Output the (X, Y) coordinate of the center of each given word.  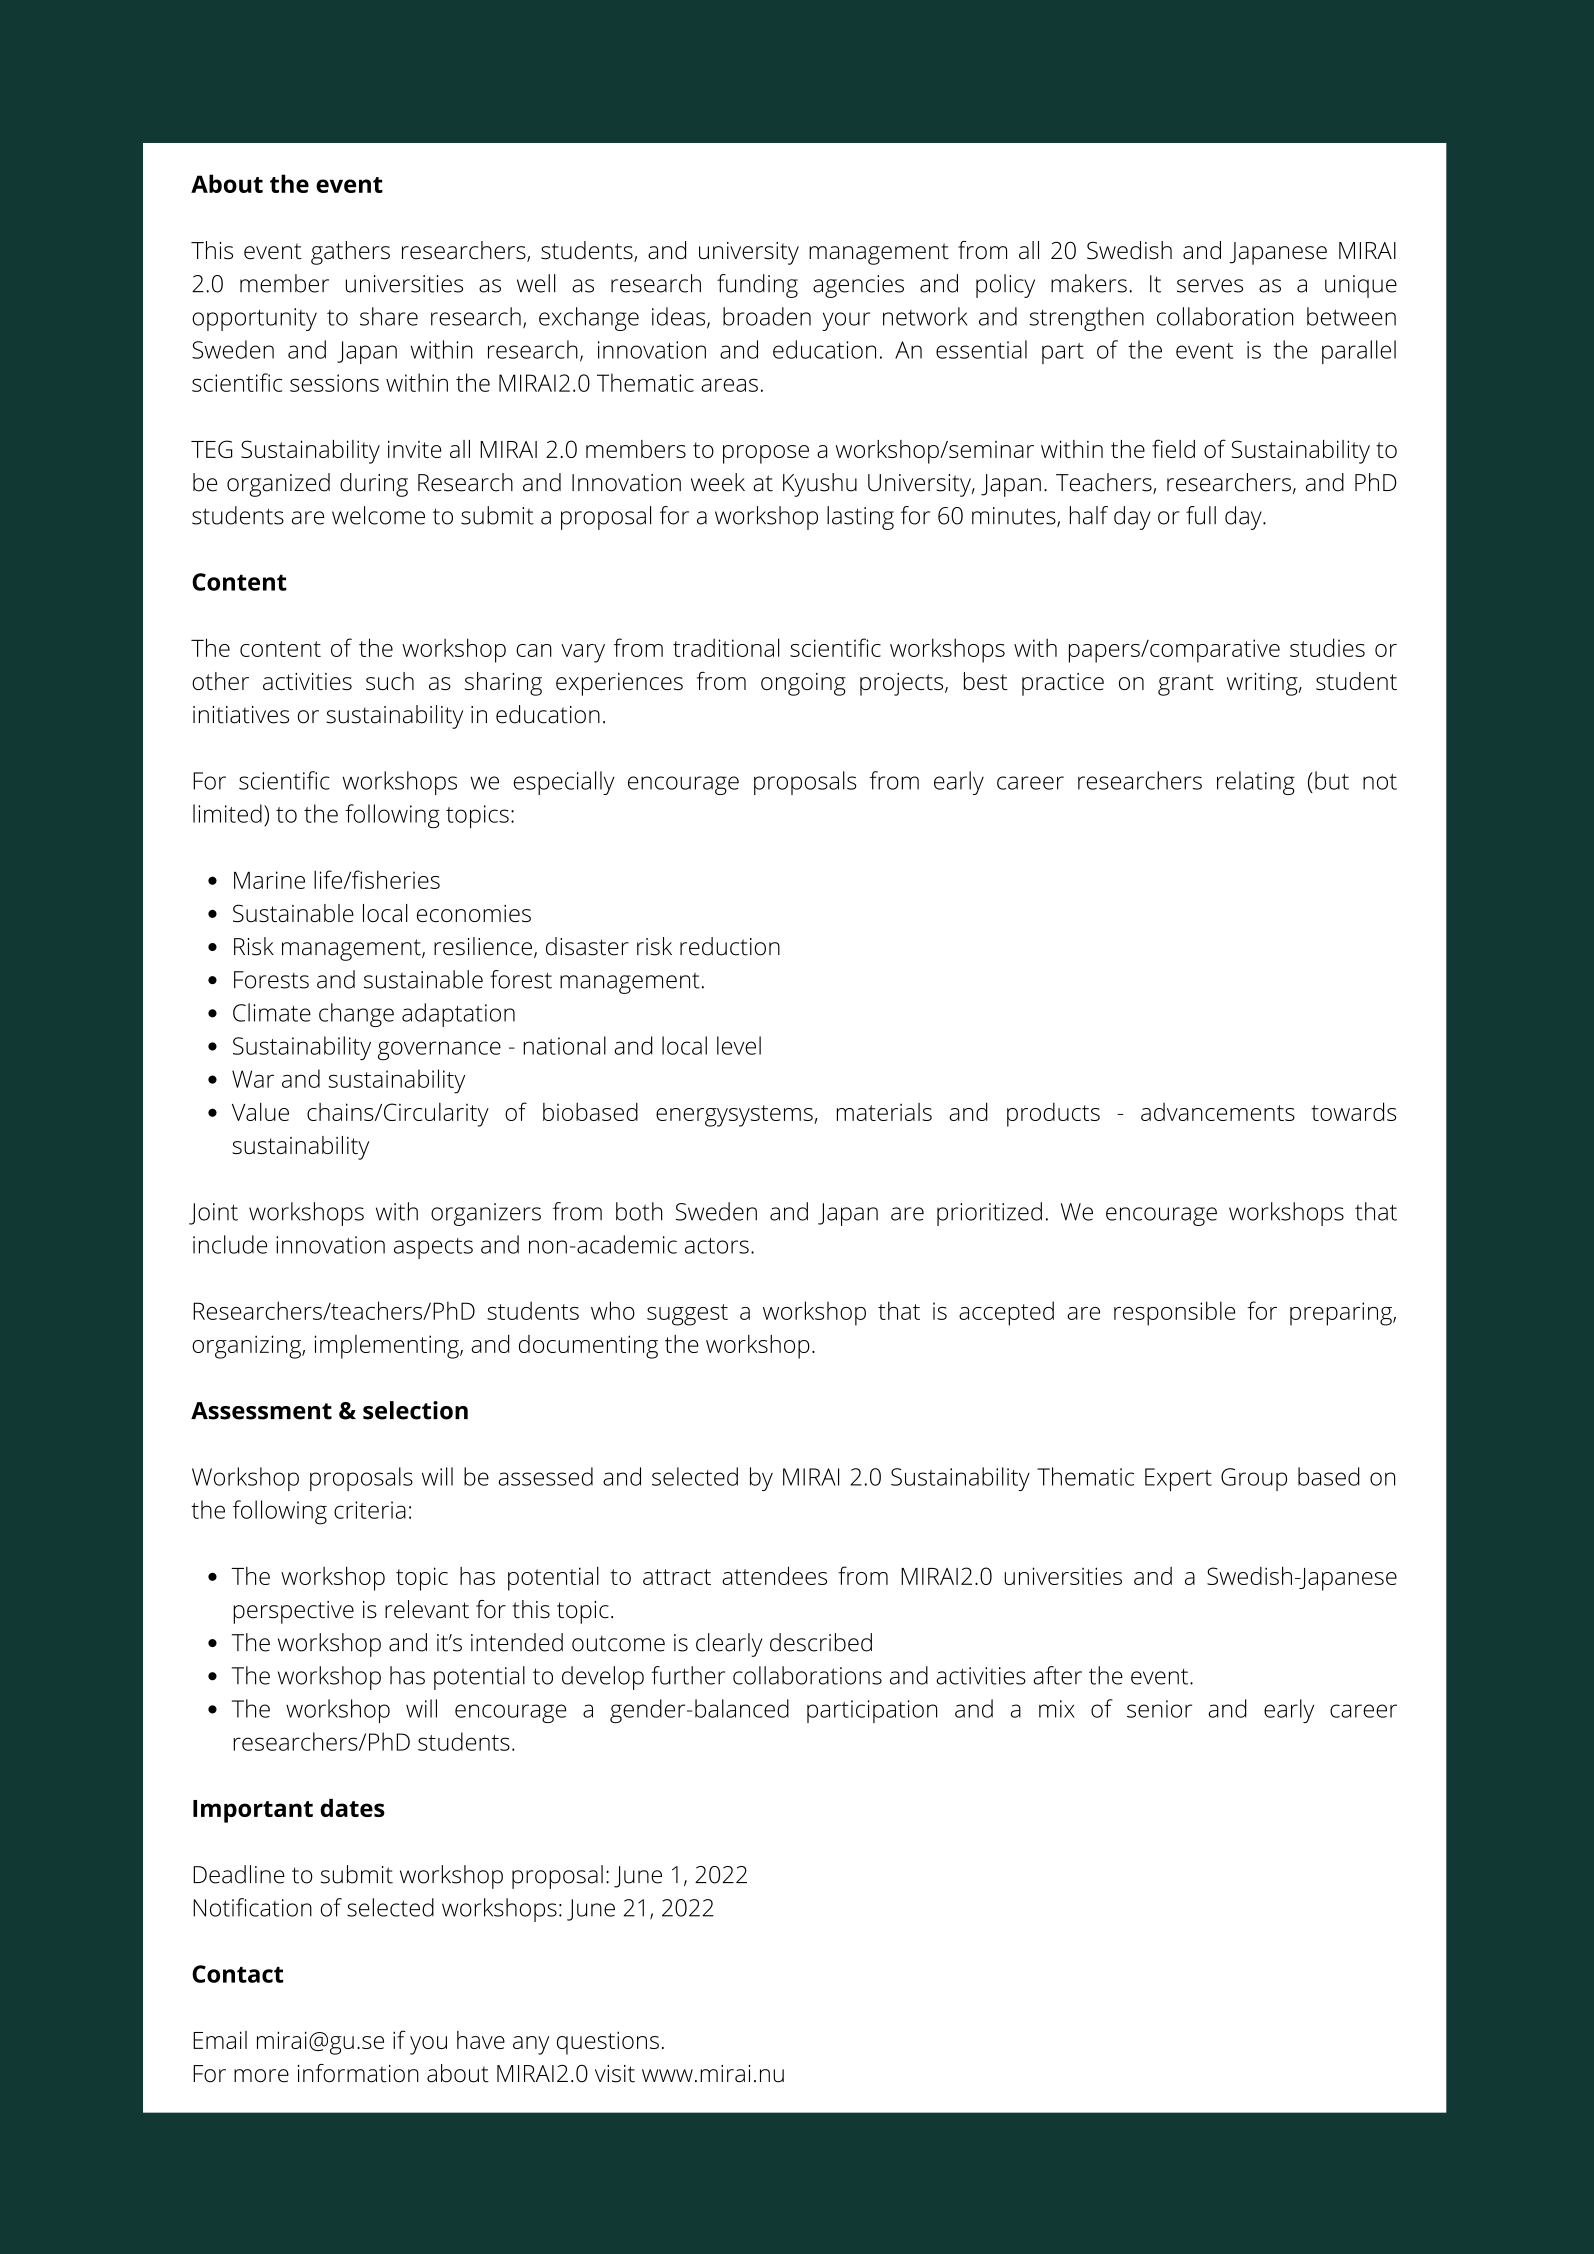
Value (260, 1112)
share (389, 316)
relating (1256, 783)
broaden (767, 316)
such (390, 681)
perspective (293, 1612)
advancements (1218, 1112)
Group (1254, 1479)
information (358, 2073)
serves (1210, 286)
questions (608, 2043)
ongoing (803, 684)
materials (884, 1112)
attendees (774, 1575)
